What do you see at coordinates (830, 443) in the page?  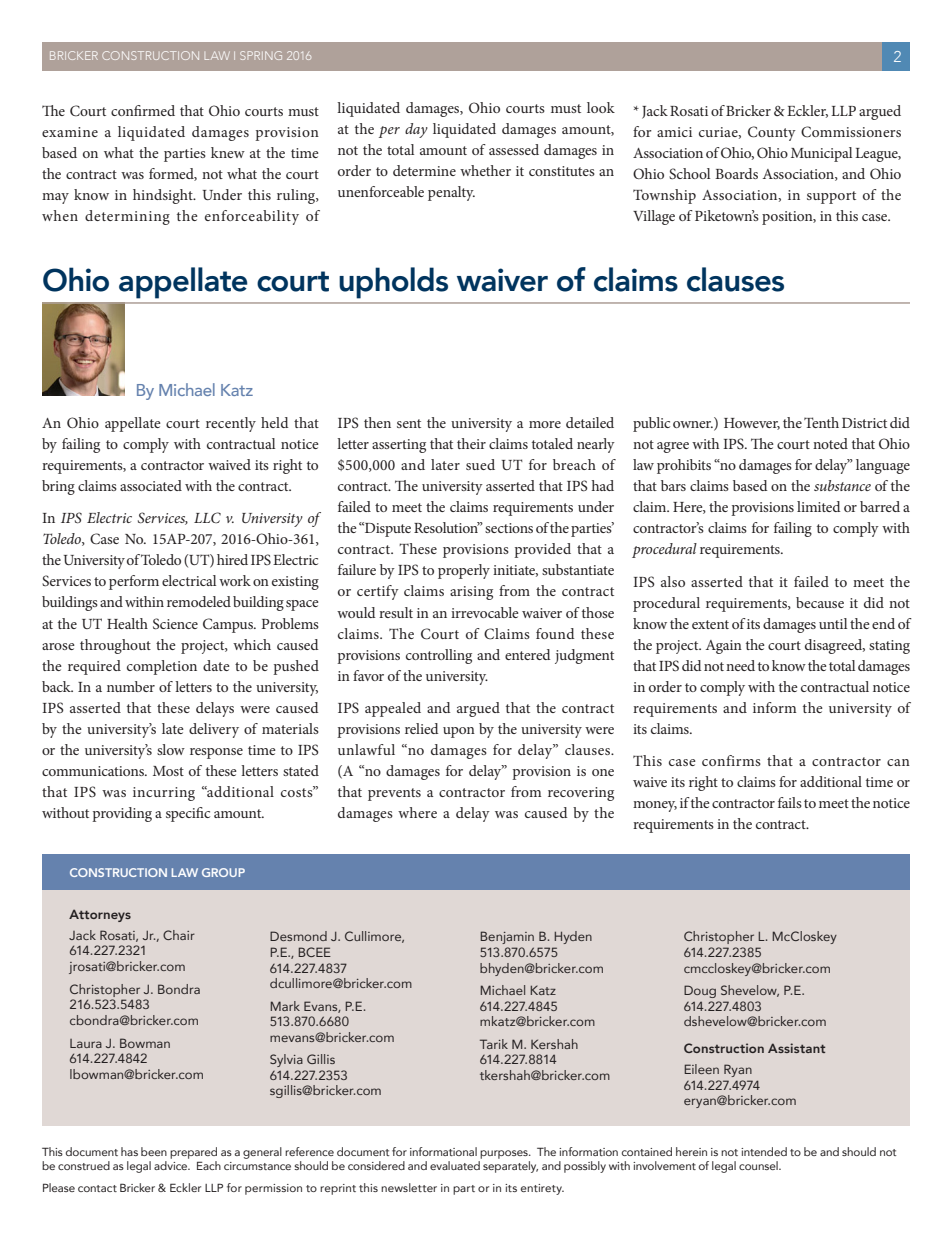 I see `noted` at bounding box center [830, 443].
